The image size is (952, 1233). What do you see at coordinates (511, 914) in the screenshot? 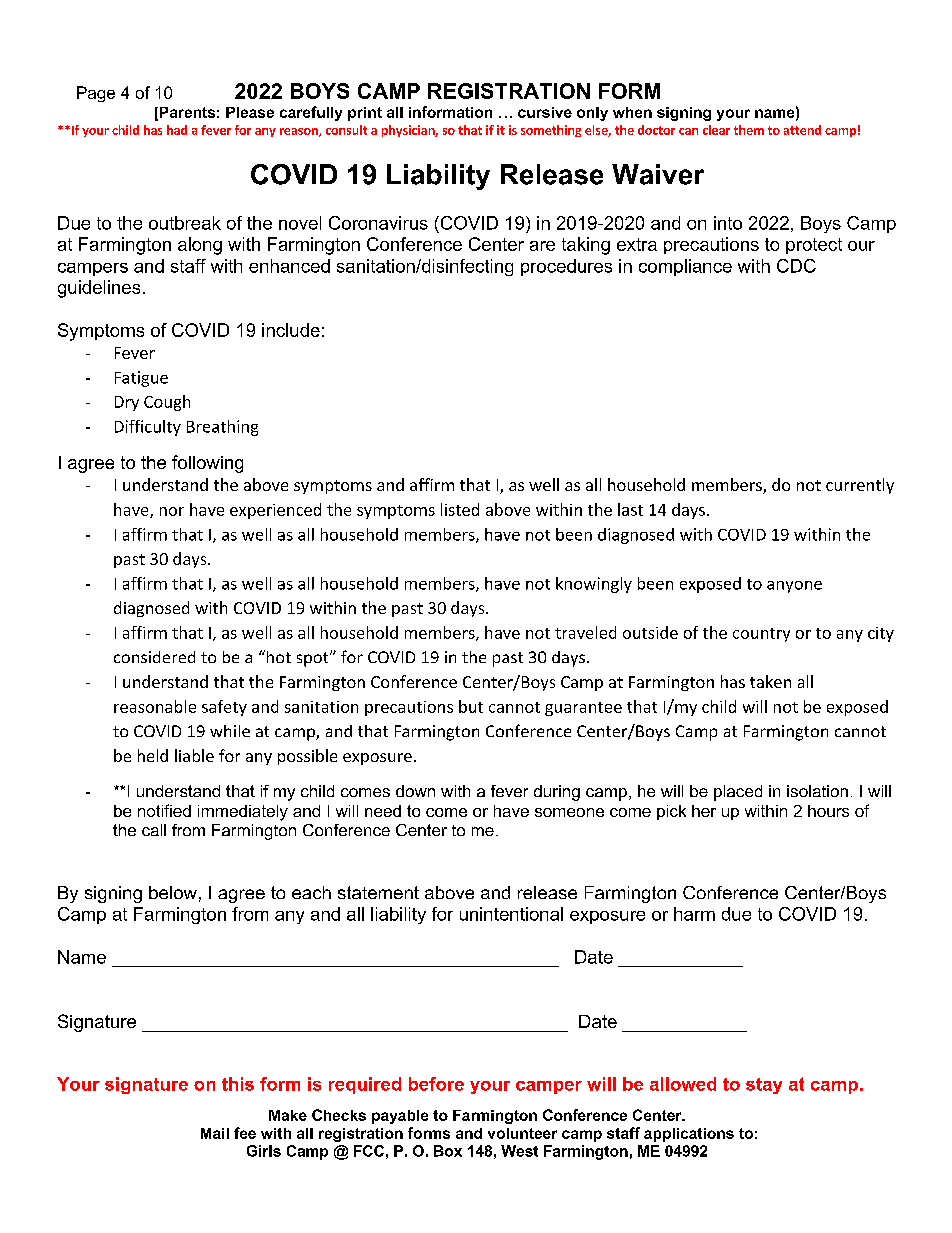
I see `unintentional` at bounding box center [511, 914].
